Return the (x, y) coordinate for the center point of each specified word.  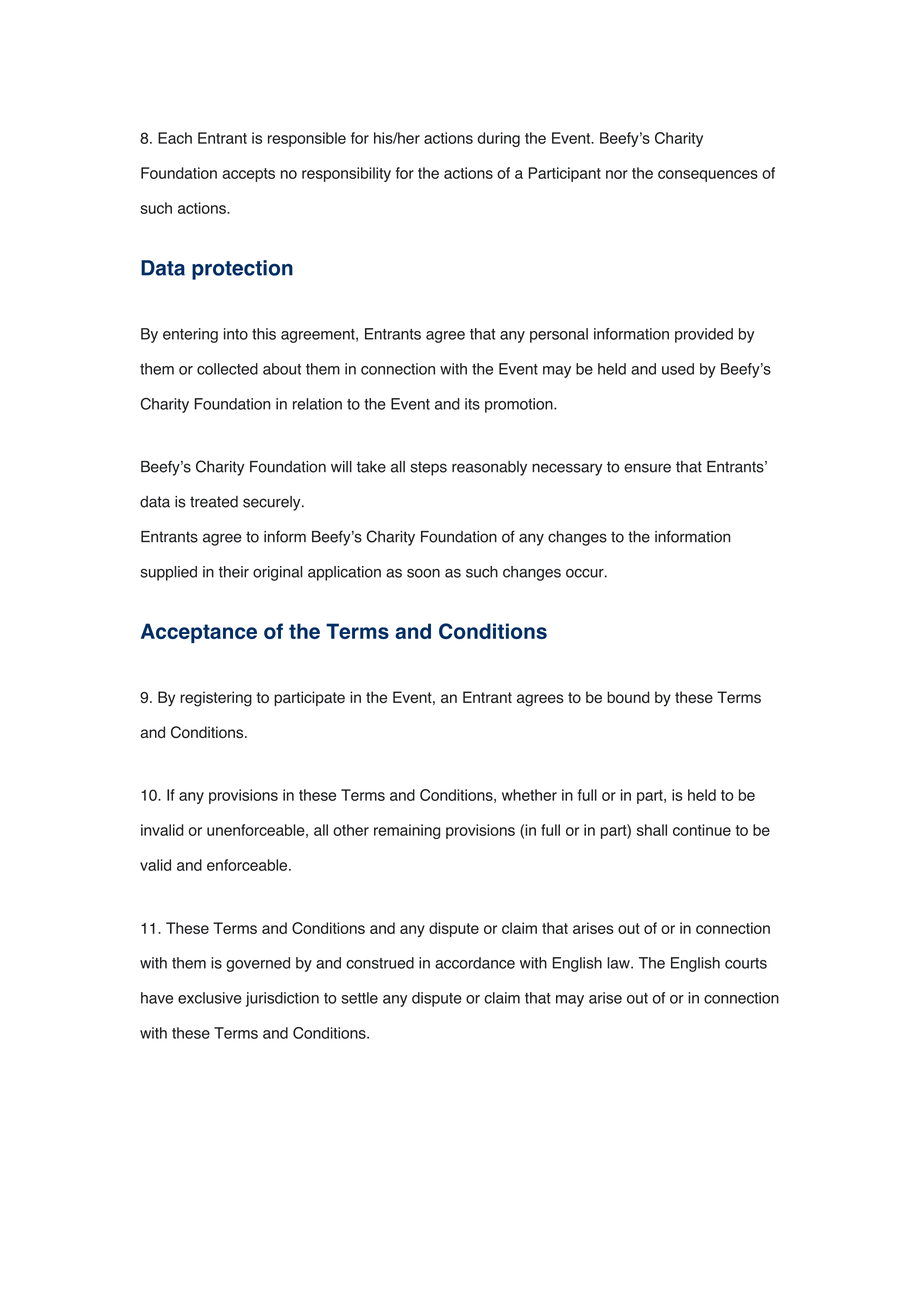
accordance (475, 963)
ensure (647, 468)
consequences (708, 176)
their (234, 572)
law (619, 963)
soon (423, 573)
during (499, 139)
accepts (248, 175)
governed (258, 964)
